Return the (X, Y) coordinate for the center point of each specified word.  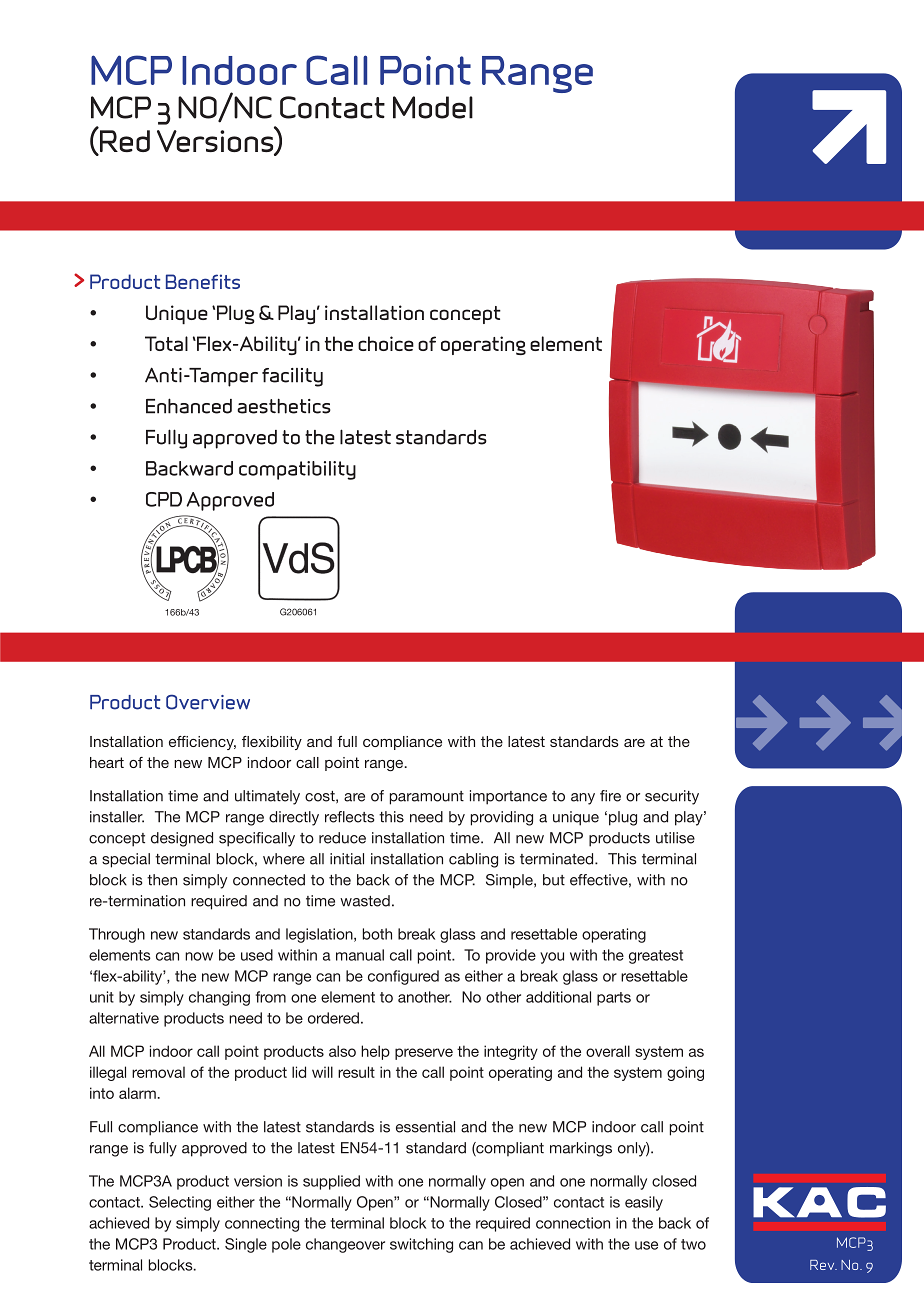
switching (421, 1245)
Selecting (180, 1203)
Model (433, 107)
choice (386, 343)
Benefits (203, 281)
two (693, 1244)
